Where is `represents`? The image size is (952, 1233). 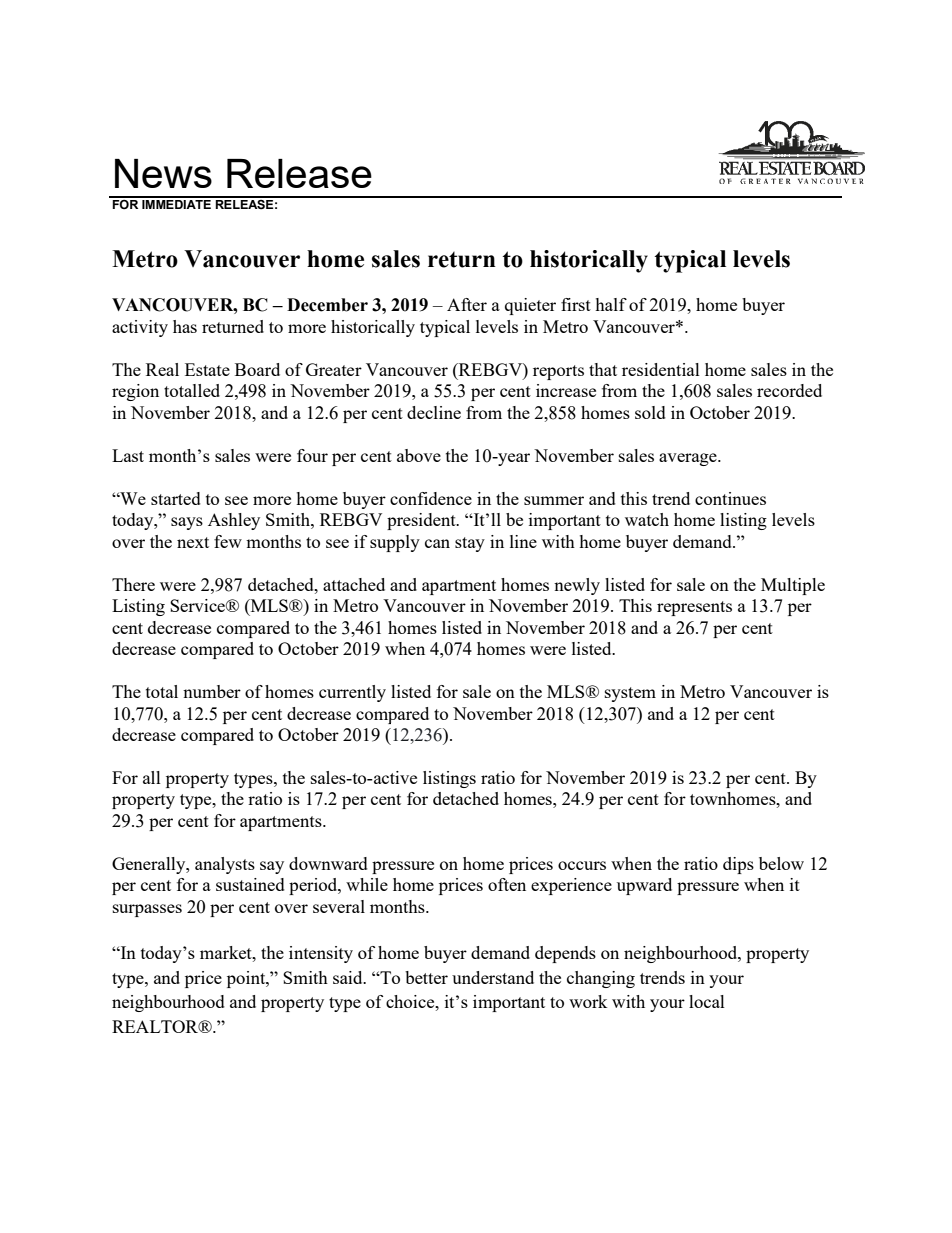
represents is located at coordinates (694, 608).
